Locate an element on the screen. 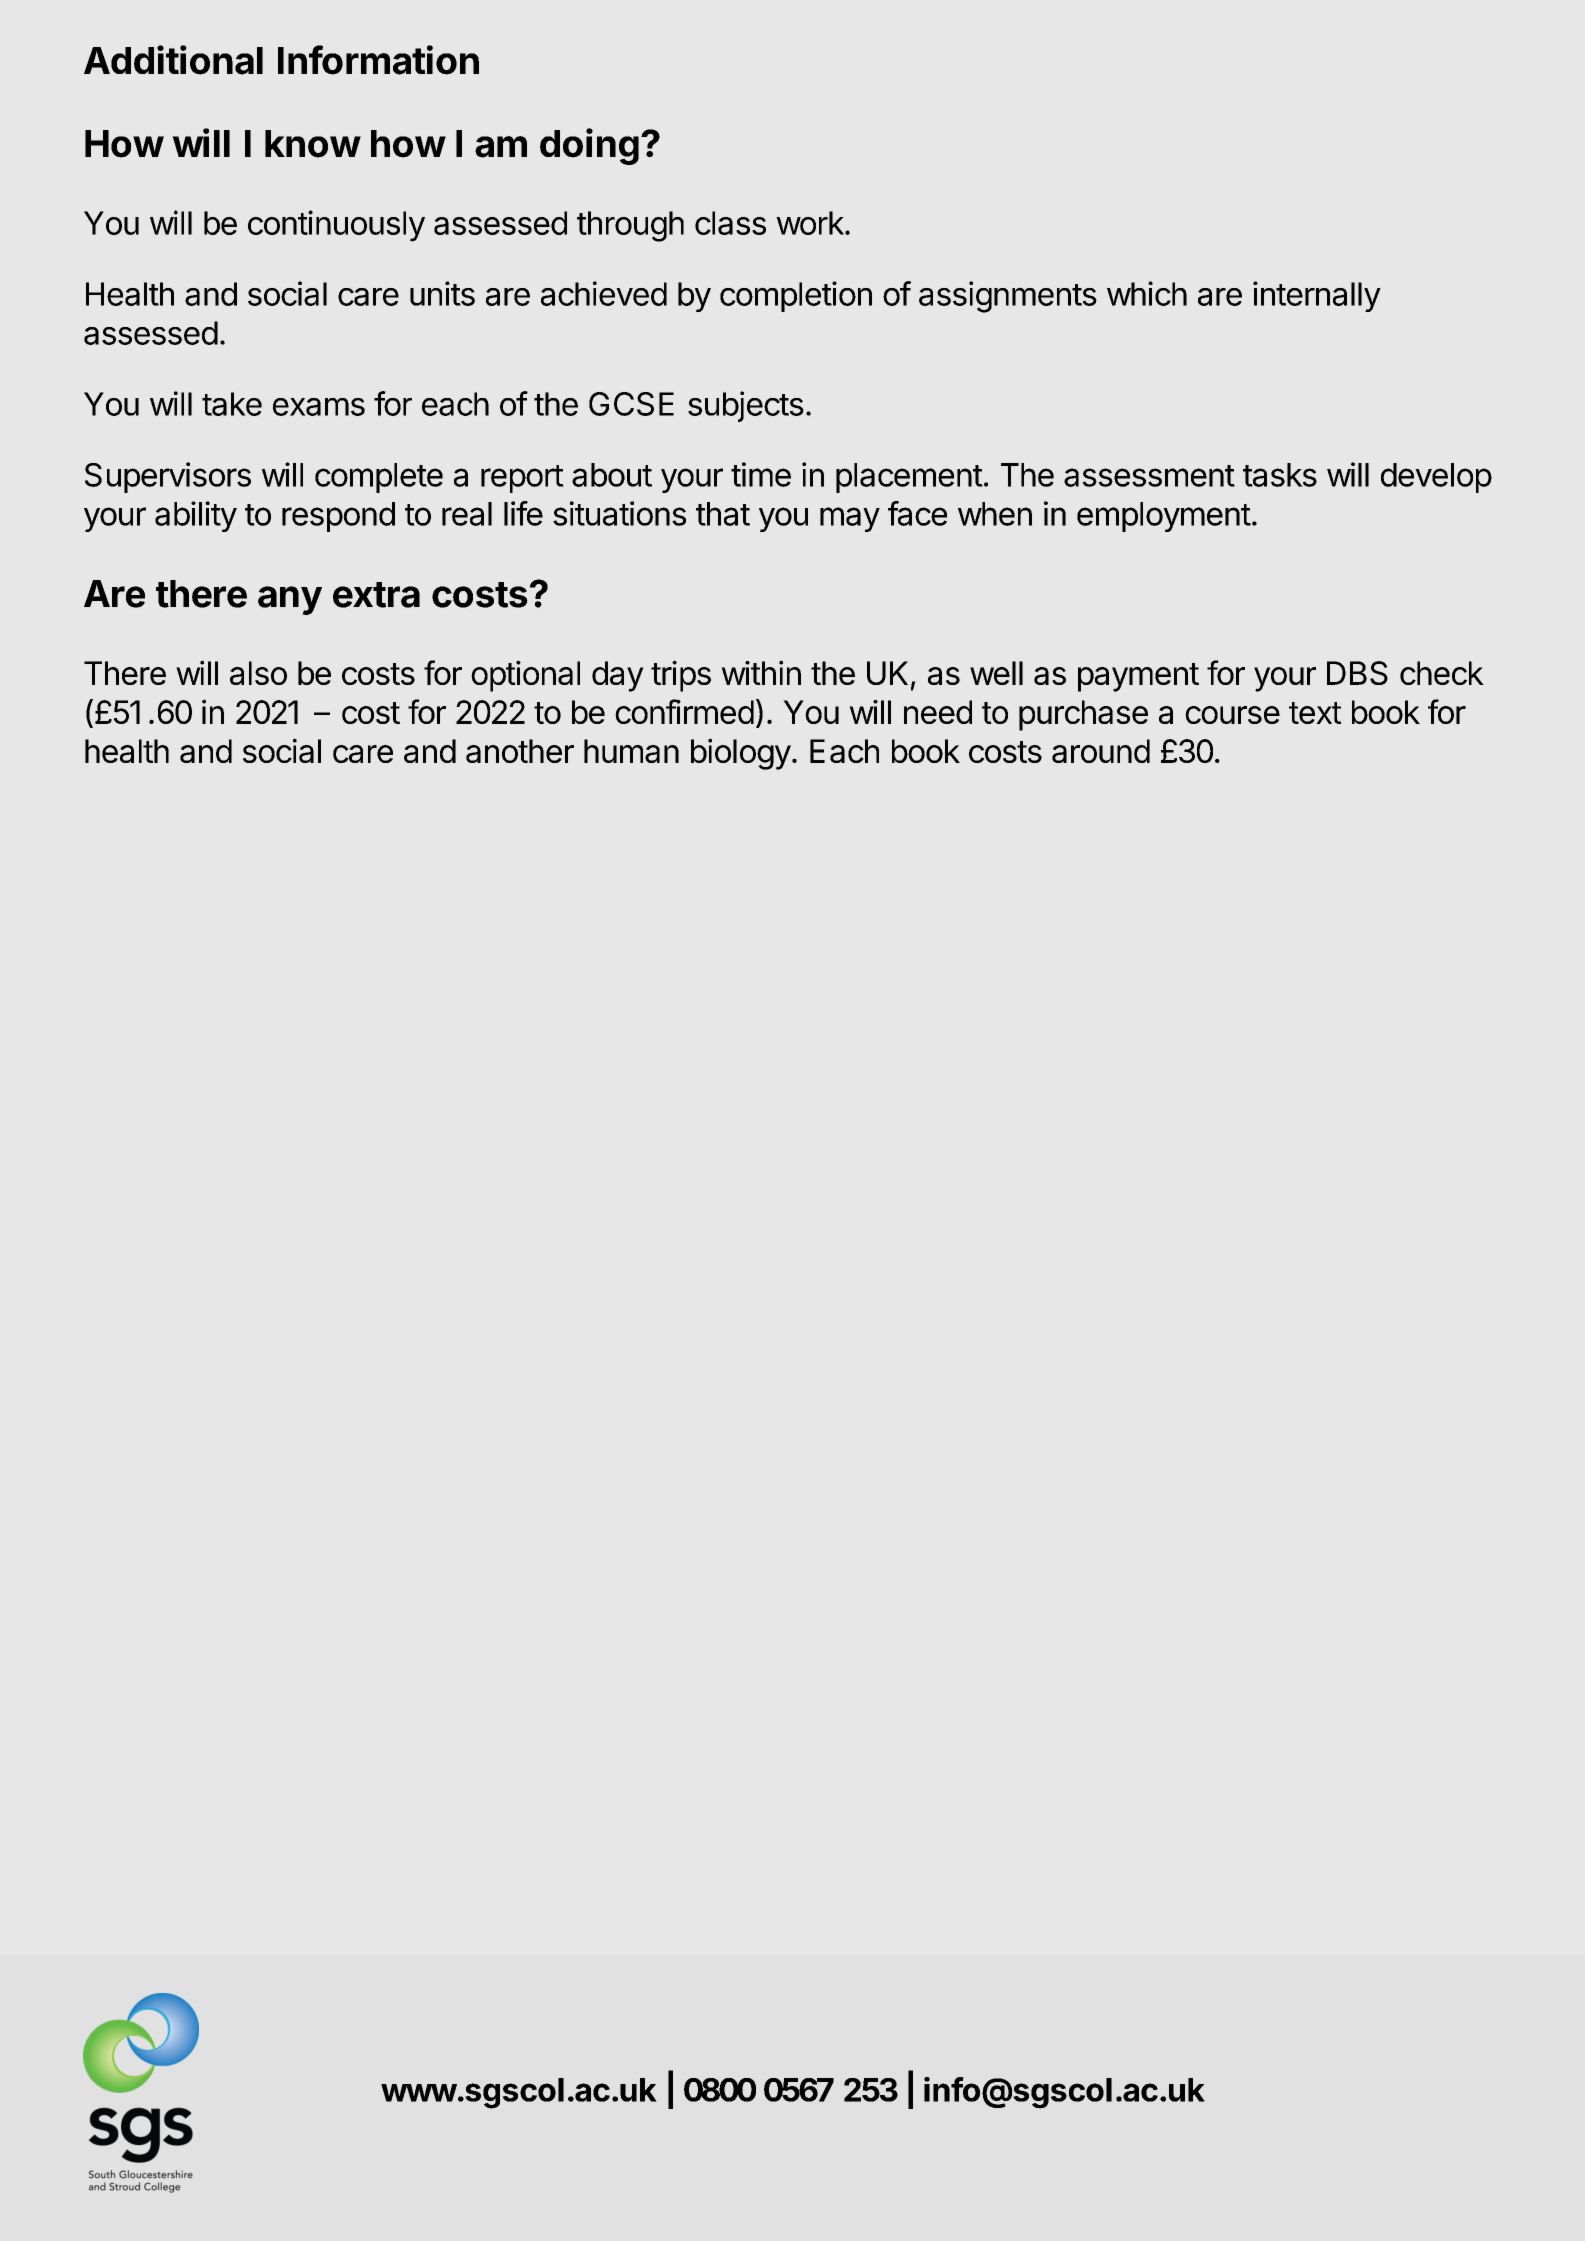  tasks is located at coordinates (1280, 475).
